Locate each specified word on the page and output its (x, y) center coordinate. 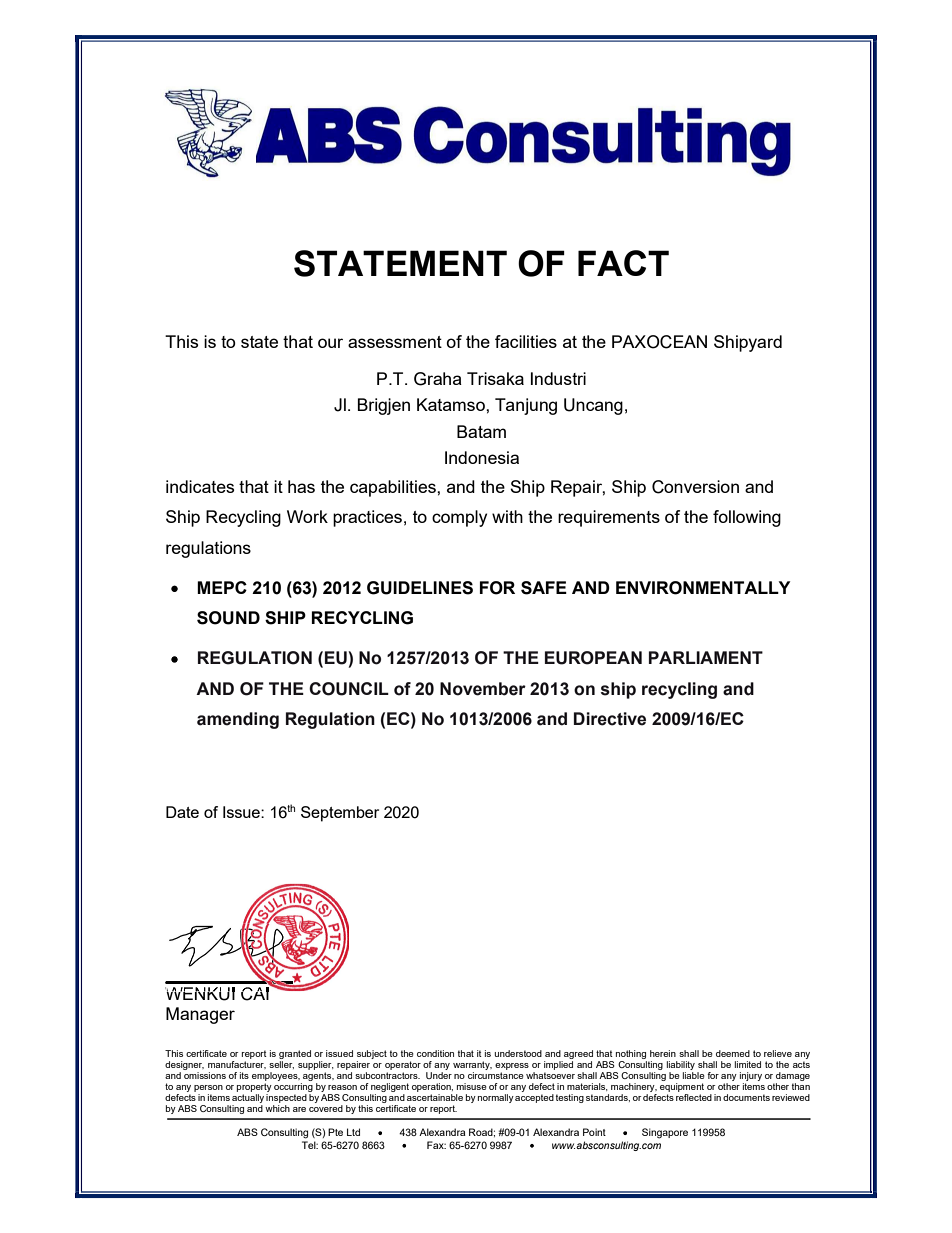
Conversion (695, 487)
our (330, 343)
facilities (526, 341)
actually (248, 1100)
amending (238, 720)
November (483, 689)
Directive (610, 719)
